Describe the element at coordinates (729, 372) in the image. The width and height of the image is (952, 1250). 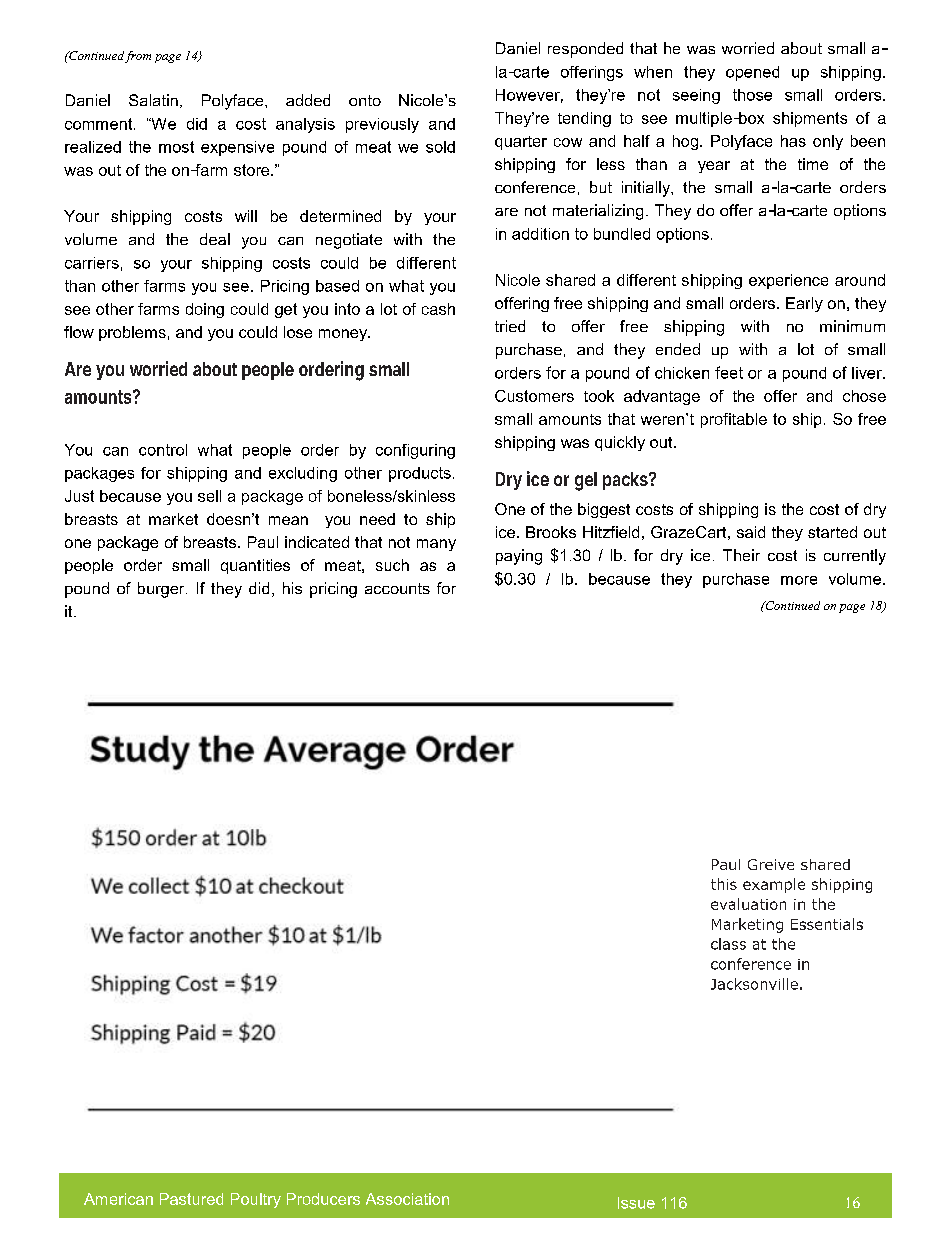
I see `feet` at that location.
